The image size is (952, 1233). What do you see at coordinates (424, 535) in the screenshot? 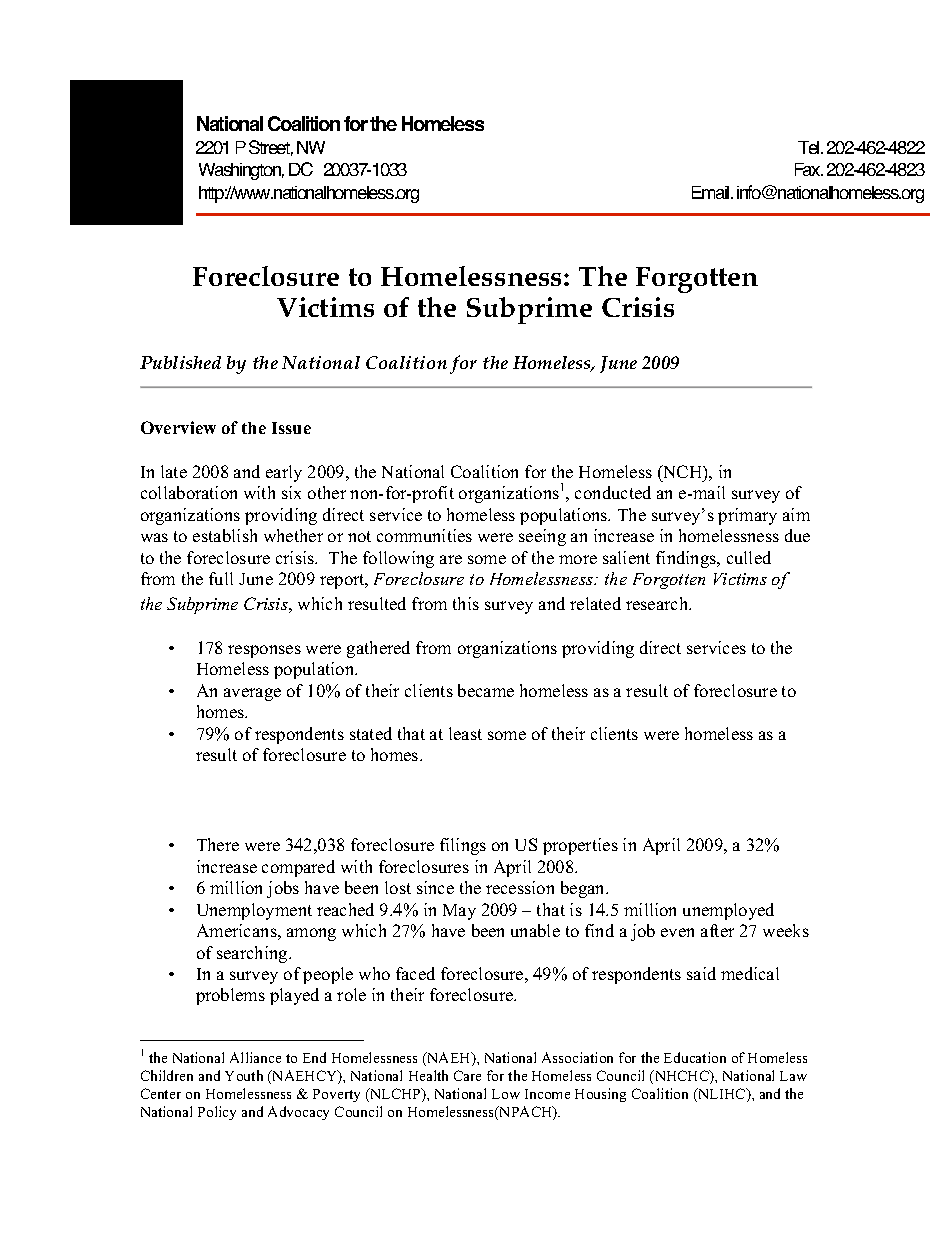
I see `communities` at bounding box center [424, 535].
